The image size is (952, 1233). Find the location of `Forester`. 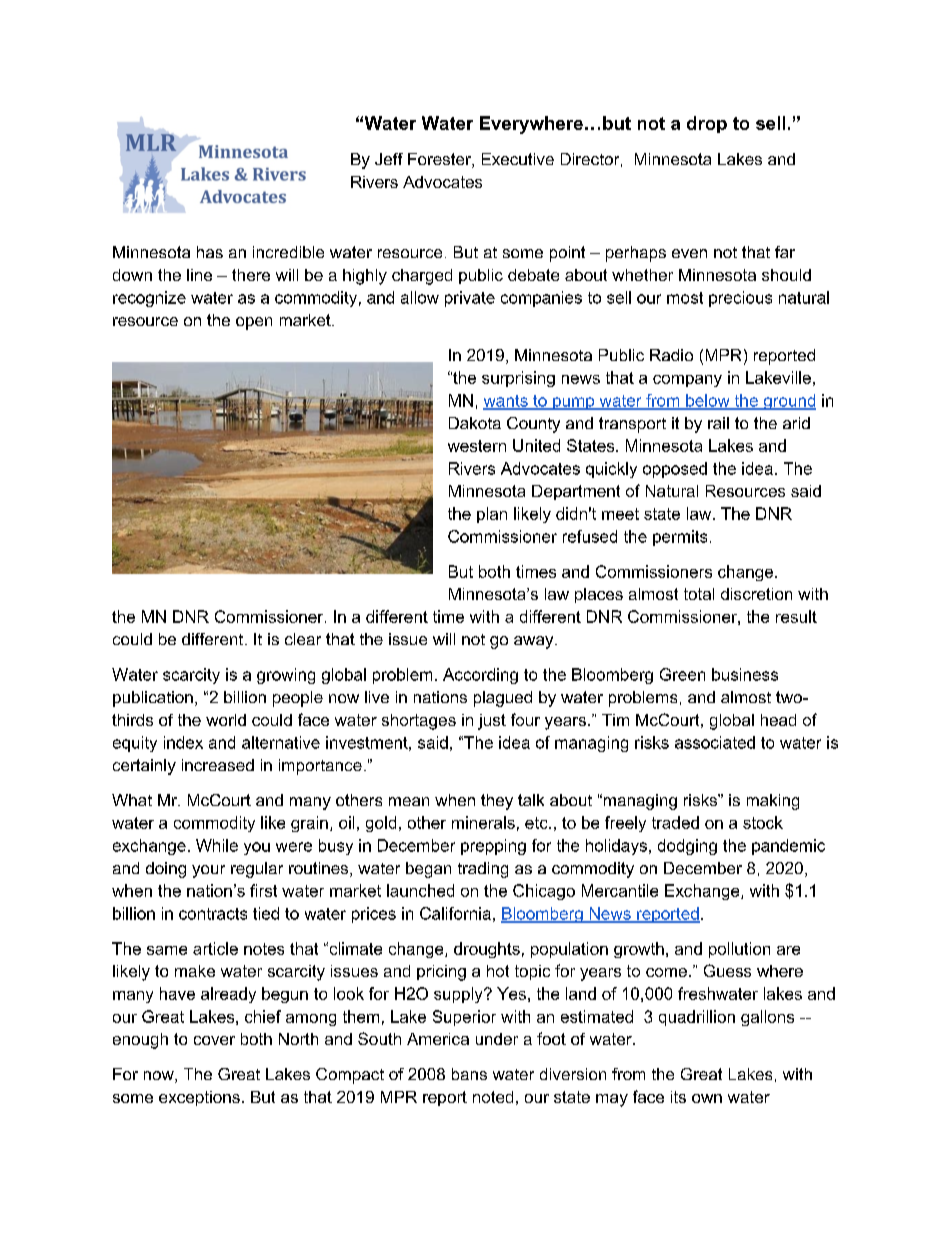

Forester is located at coordinates (440, 160).
